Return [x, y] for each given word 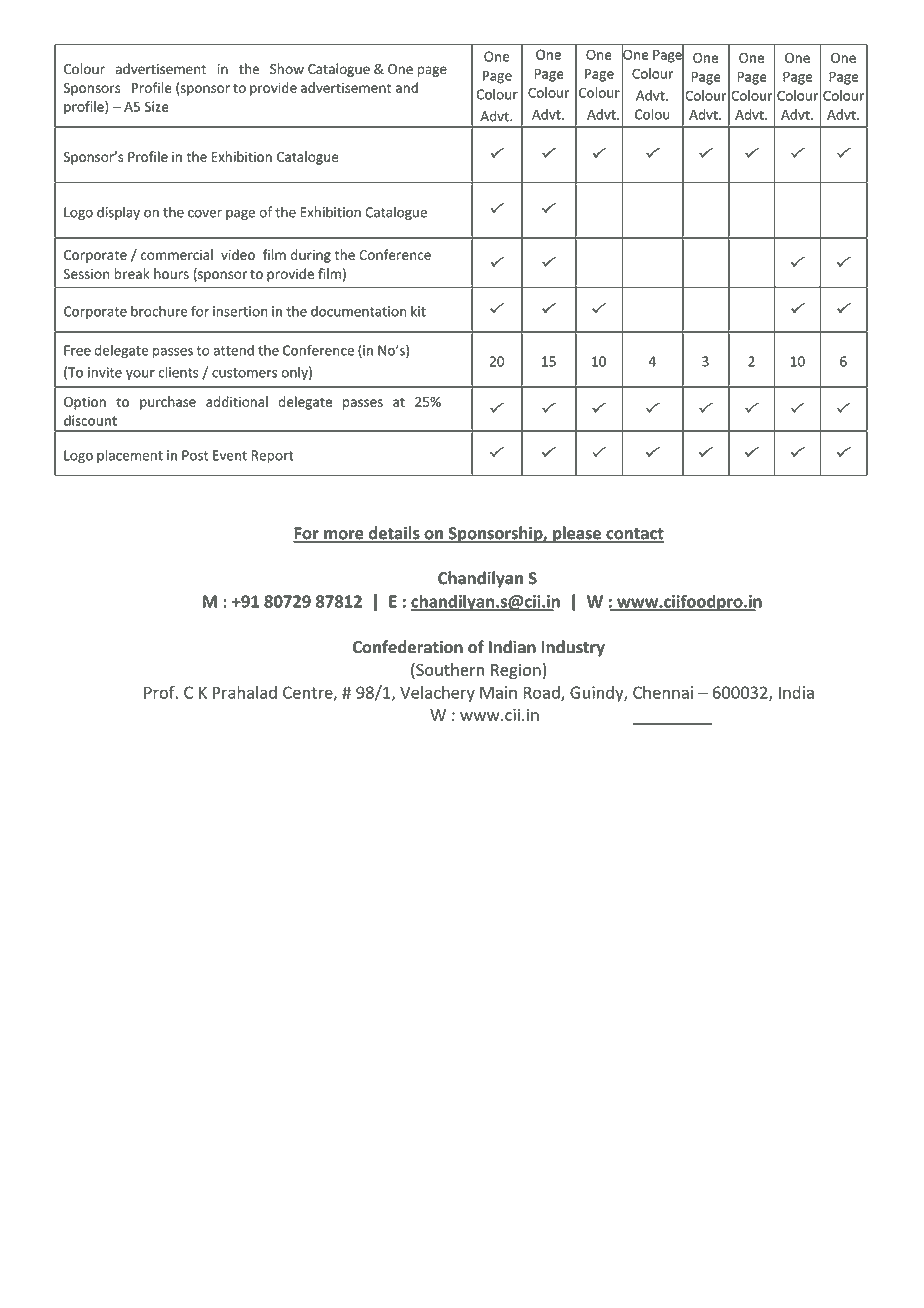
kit [418, 311]
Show [287, 68]
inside [603, 133]
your [140, 375]
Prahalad [245, 692]
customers [244, 373]
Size [157, 106]
